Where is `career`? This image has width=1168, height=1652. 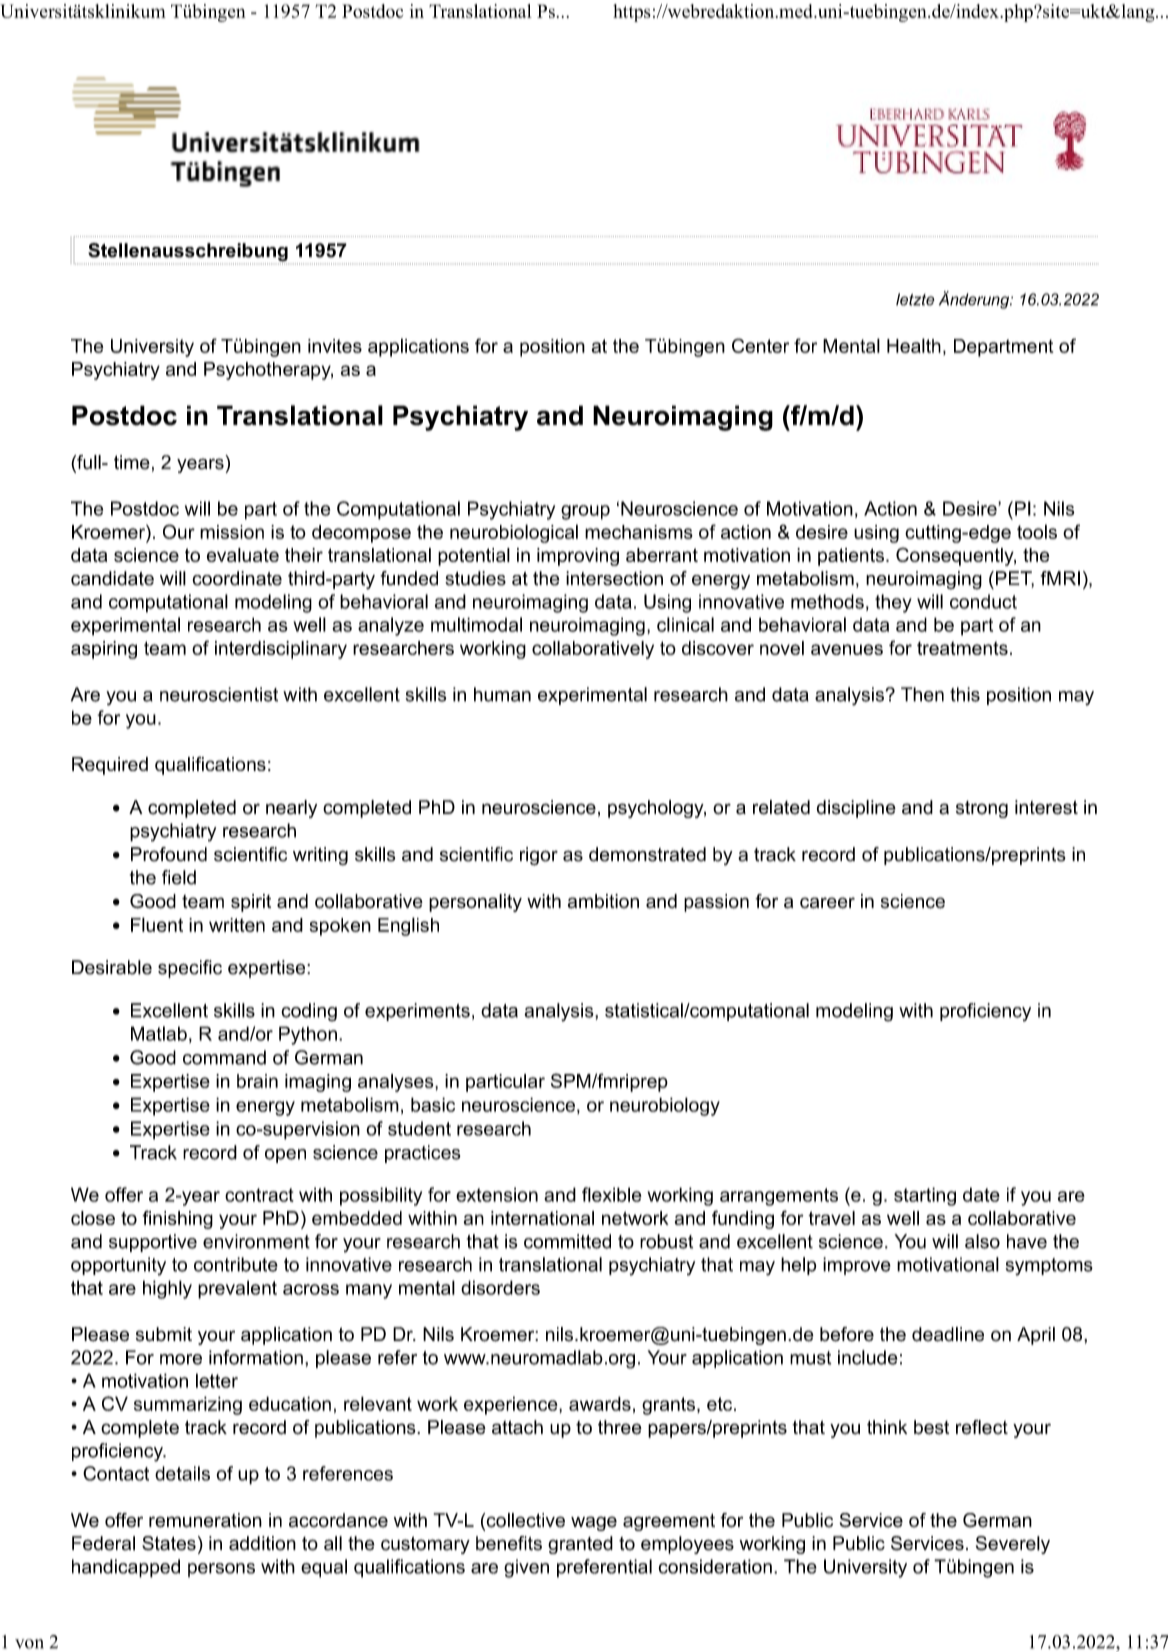
career is located at coordinates (827, 903).
